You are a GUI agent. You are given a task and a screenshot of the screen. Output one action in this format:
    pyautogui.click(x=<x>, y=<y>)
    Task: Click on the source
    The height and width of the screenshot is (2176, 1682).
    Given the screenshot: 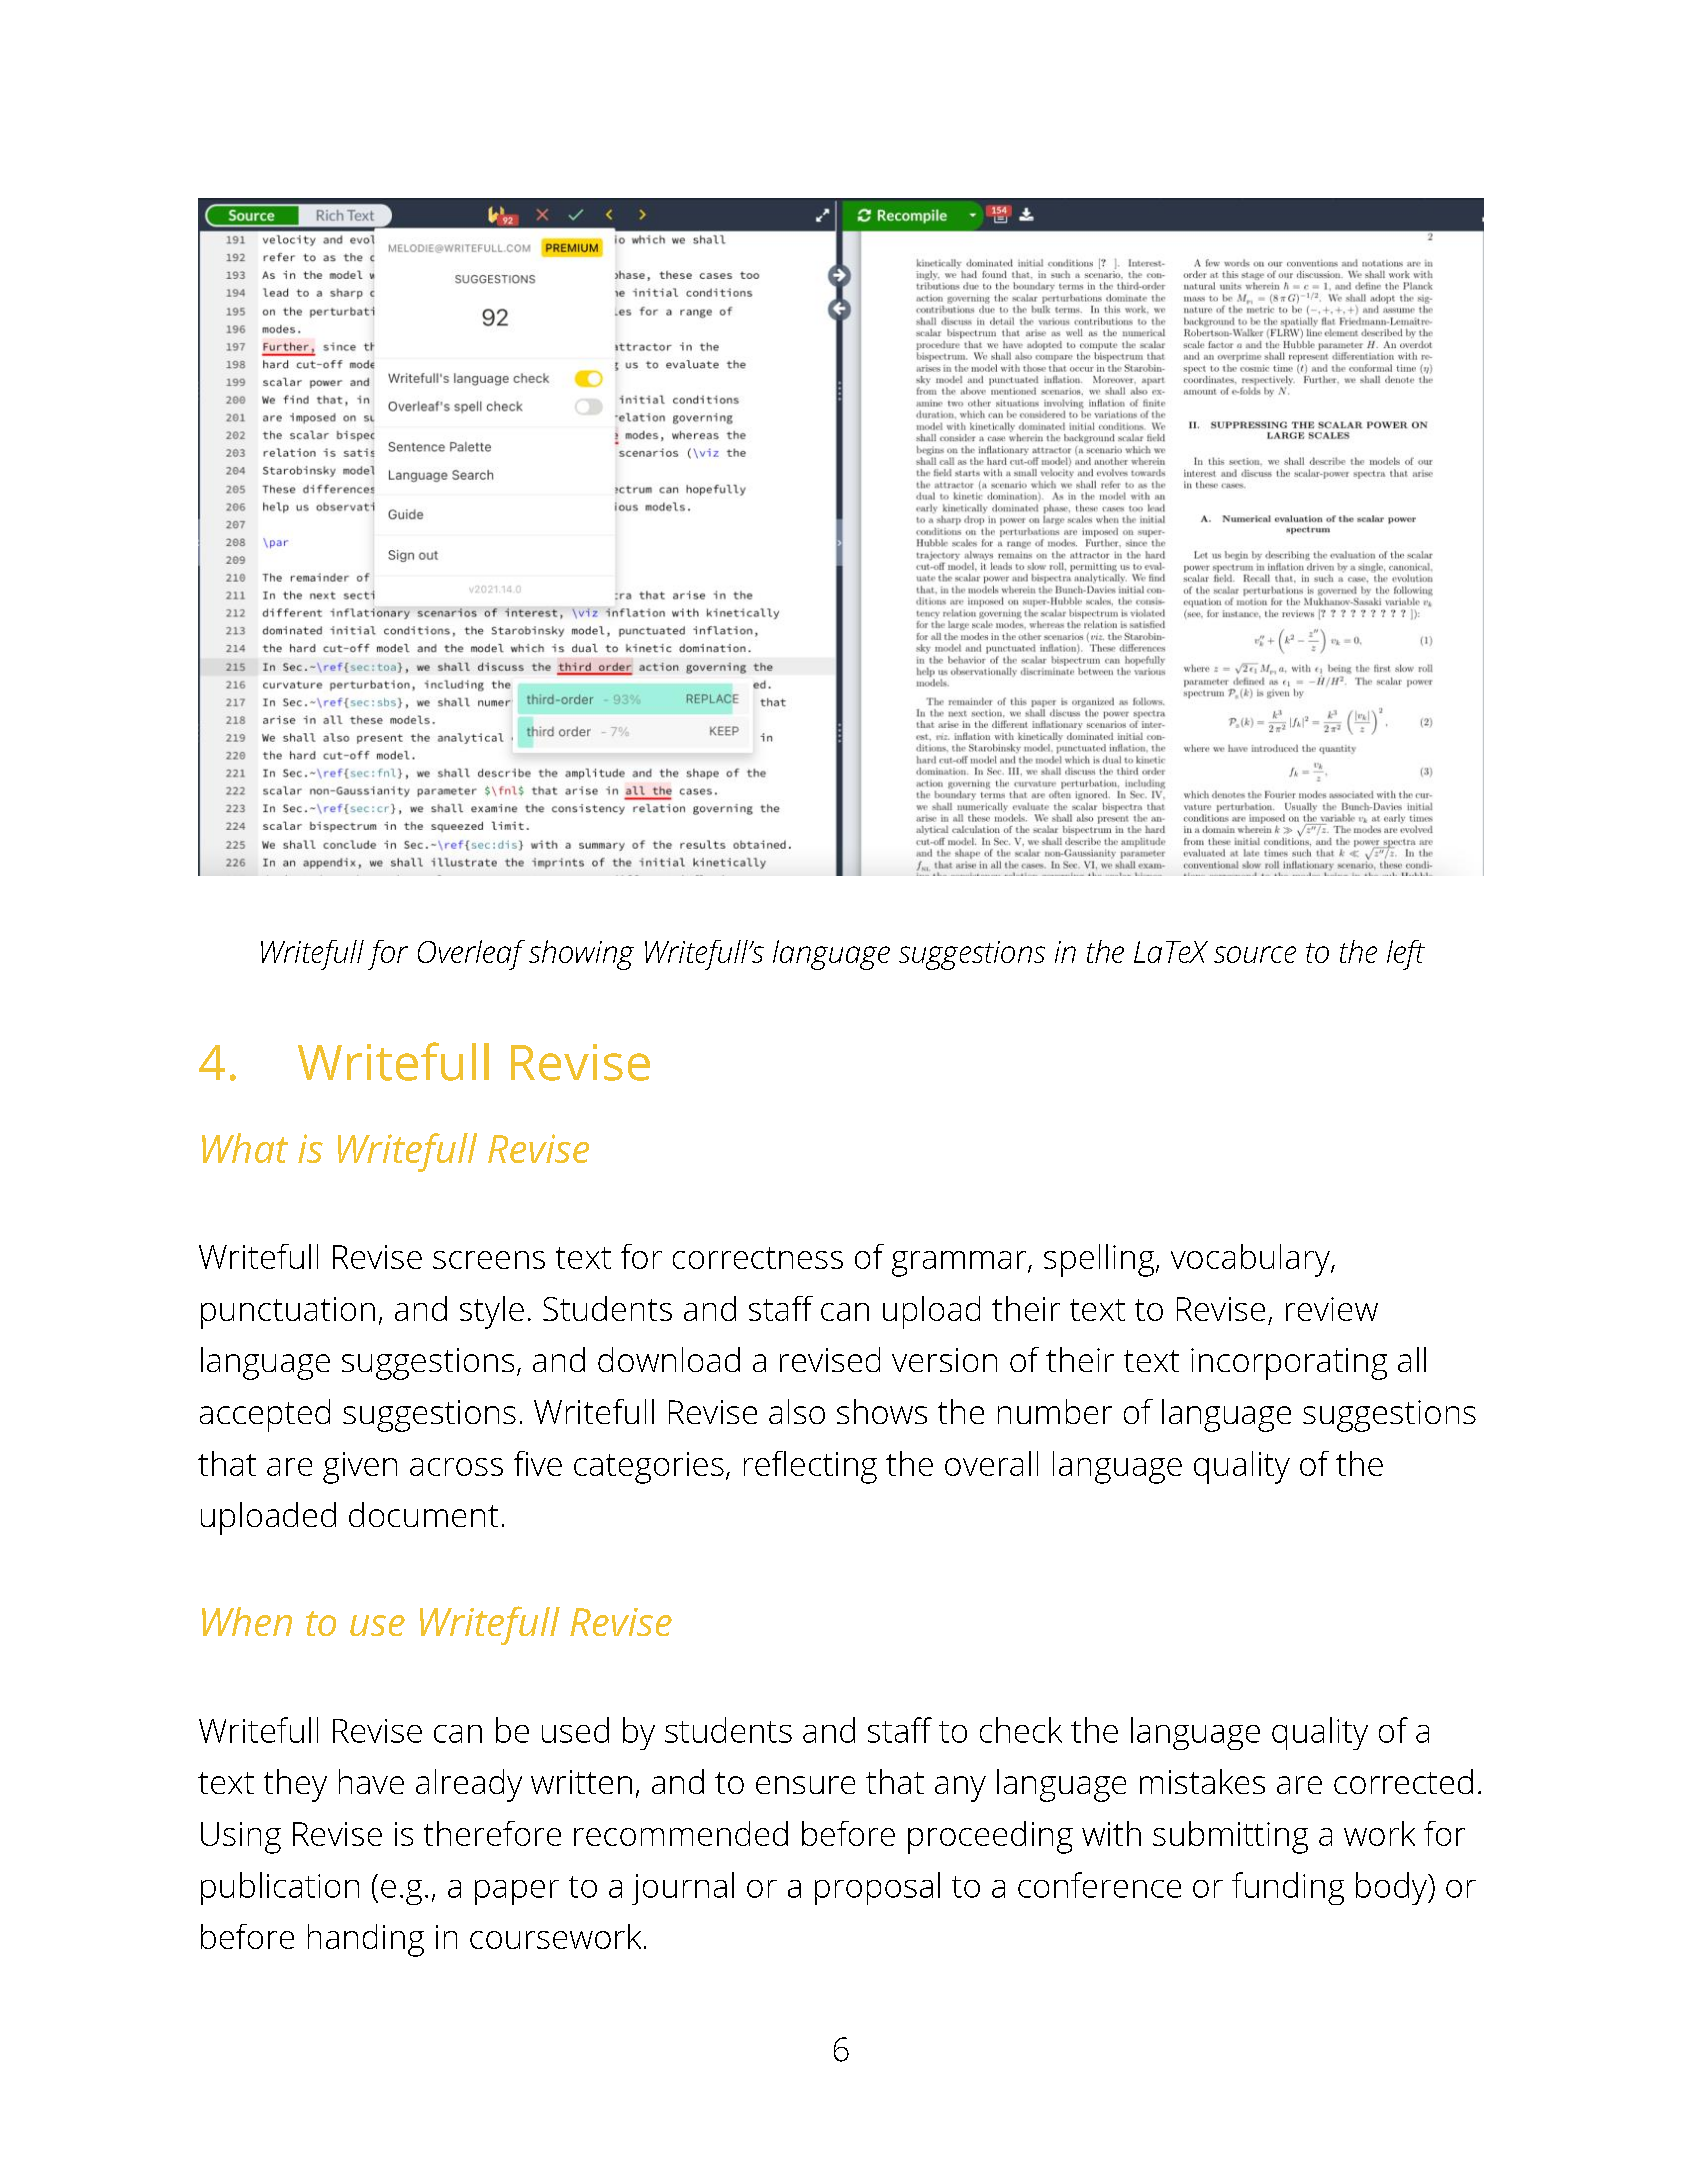 What is the action you would take?
    pyautogui.click(x=1255, y=954)
